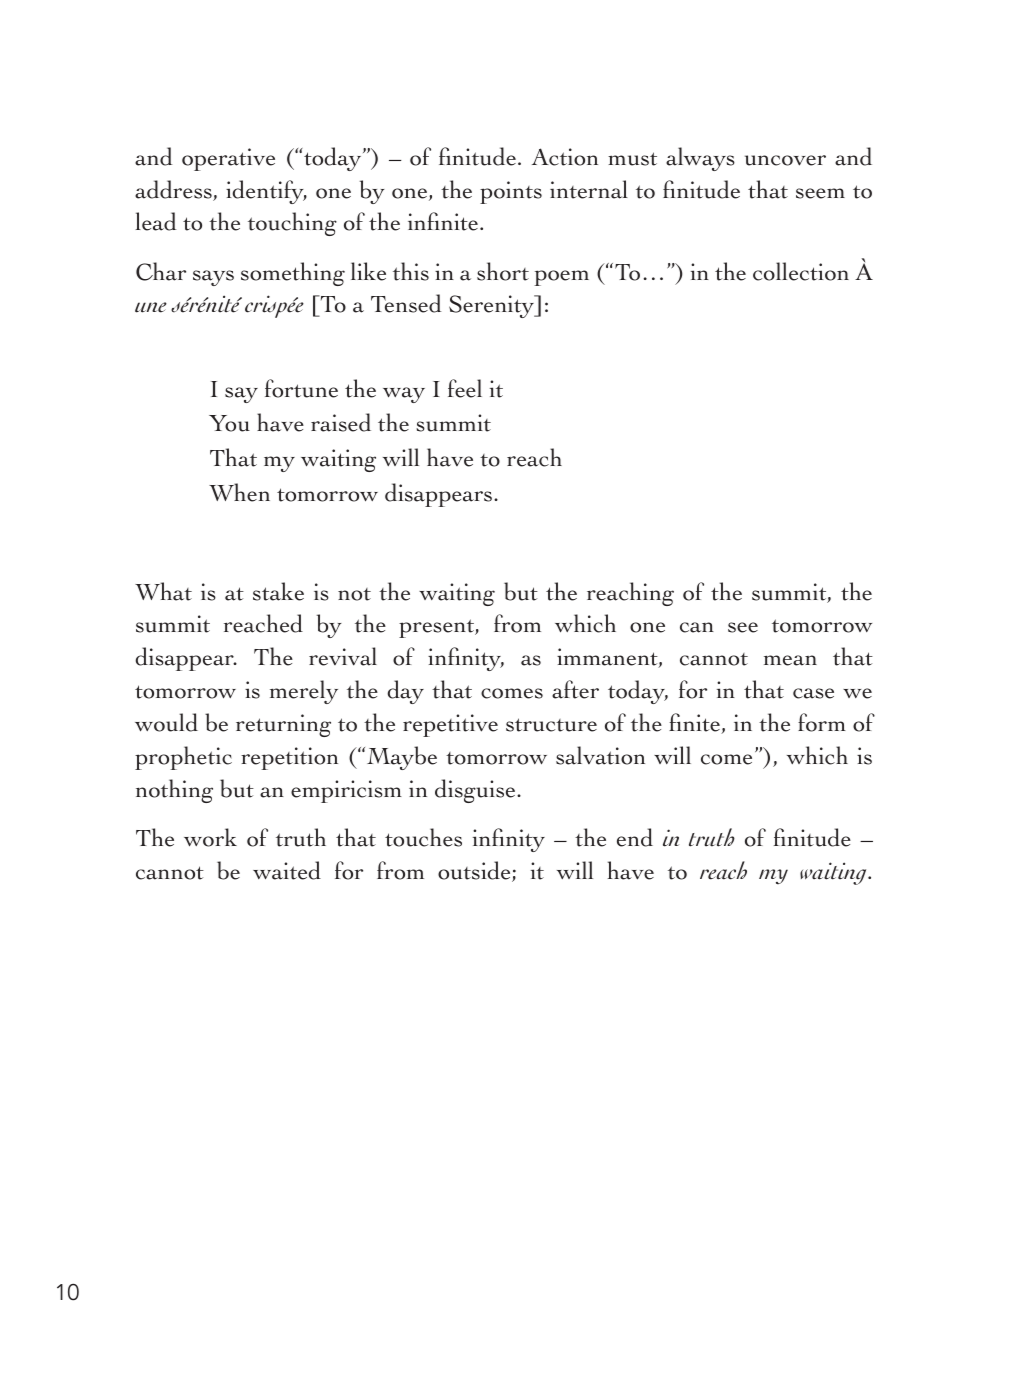 Image resolution: width=1034 pixels, height=1384 pixels. Describe the element at coordinates (475, 871) in the screenshot. I see `outside` at that location.
